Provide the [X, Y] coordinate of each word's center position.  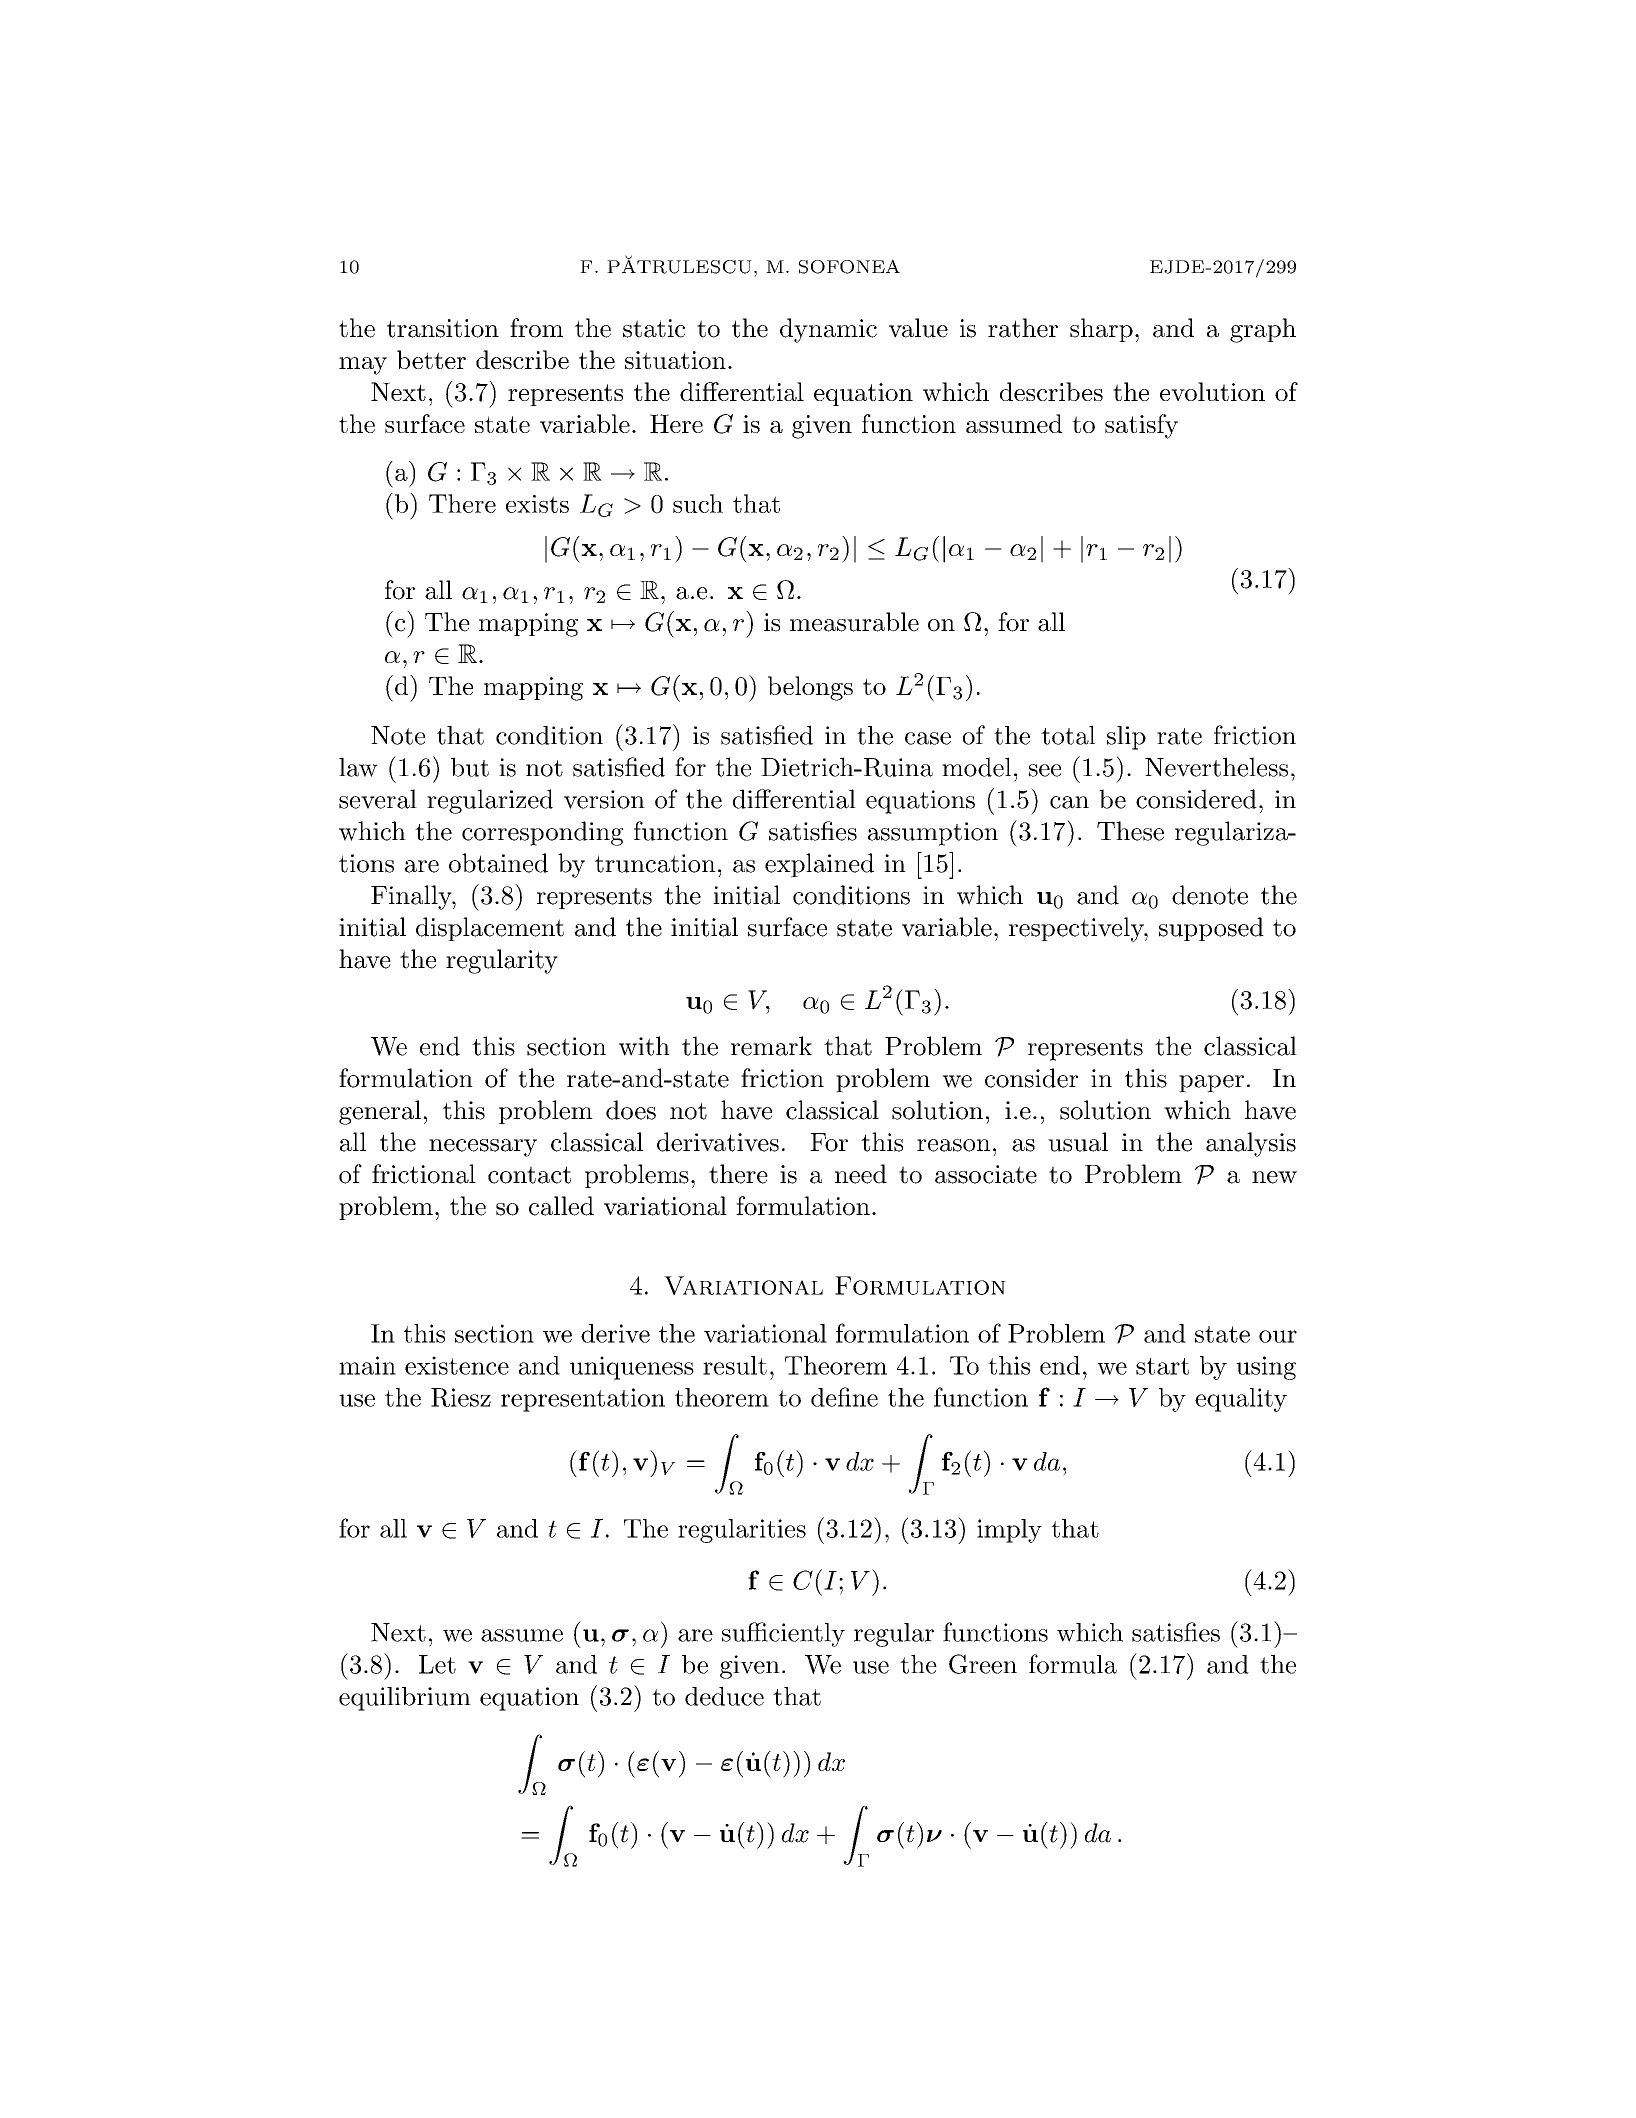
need [861, 1174]
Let [437, 1664]
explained [819, 865]
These [1130, 831]
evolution [1212, 391]
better [431, 359]
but [470, 767]
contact [529, 1175]
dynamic [828, 330]
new [1274, 1177]
